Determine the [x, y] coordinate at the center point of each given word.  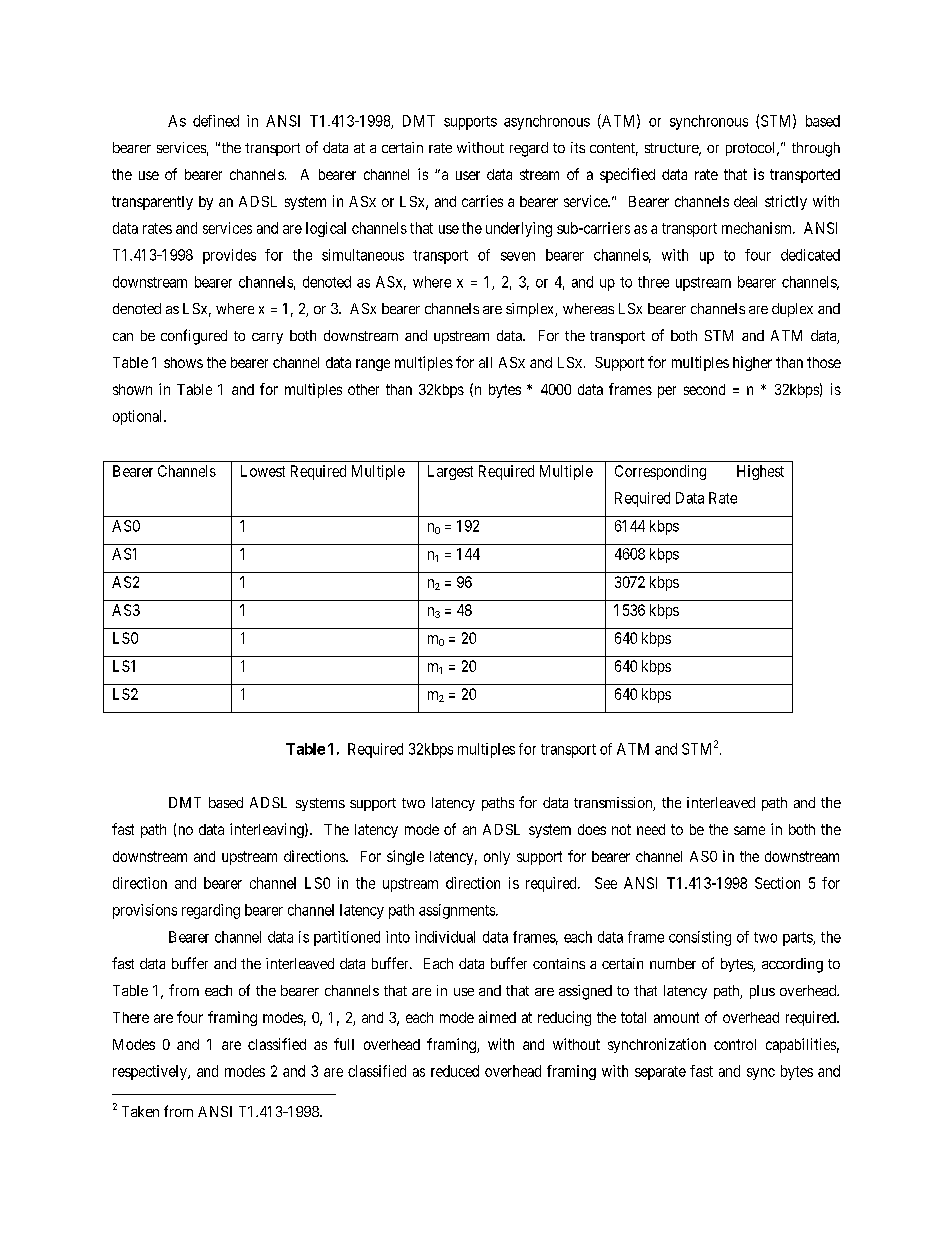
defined [216, 121]
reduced [455, 1071]
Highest [760, 472]
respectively [151, 1072]
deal [745, 201]
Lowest [263, 471]
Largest [450, 472]
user [468, 175]
